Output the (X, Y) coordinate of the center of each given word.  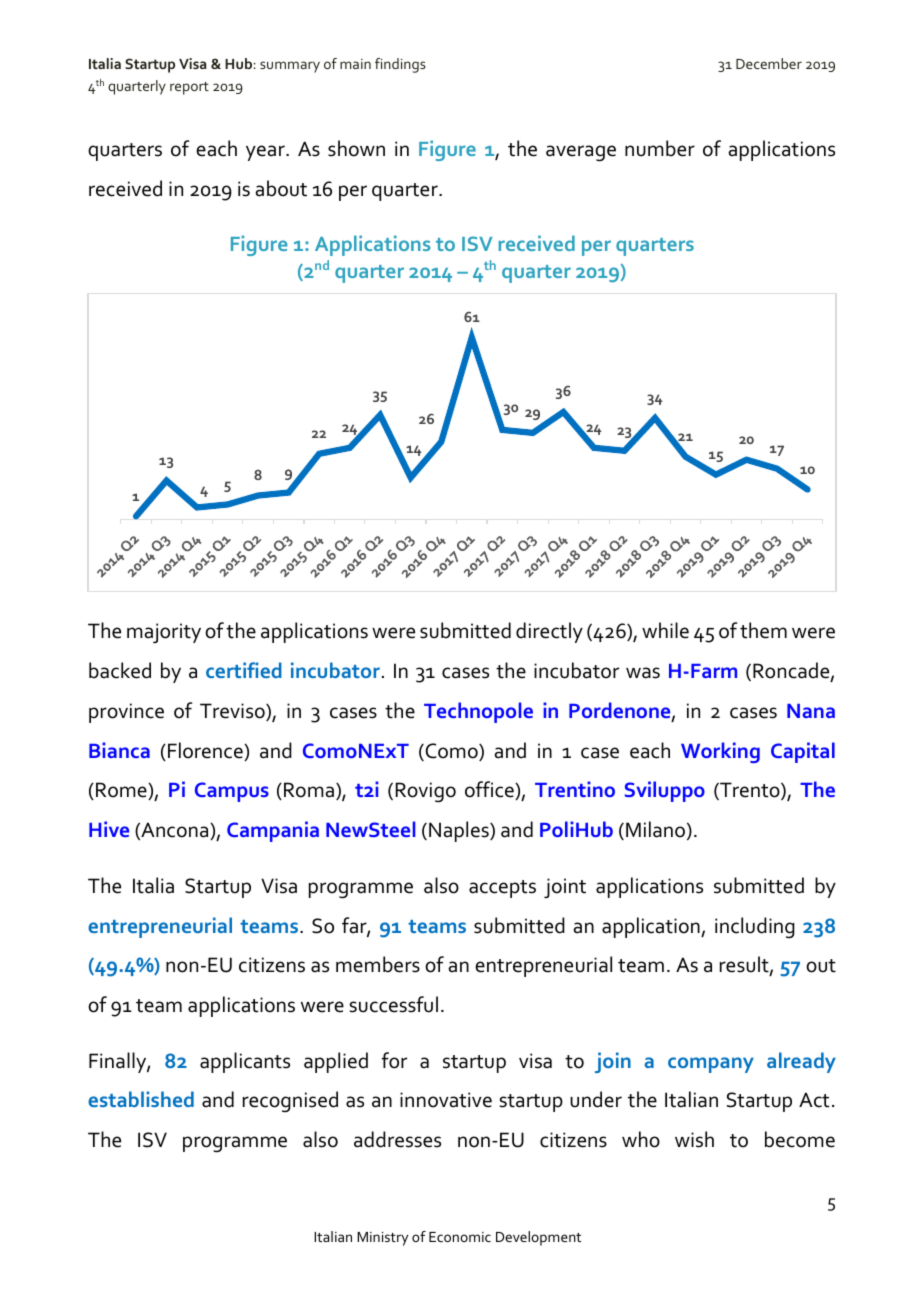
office (490, 790)
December (769, 63)
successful (394, 1004)
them (763, 630)
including (755, 927)
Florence (206, 751)
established (141, 1099)
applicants (245, 1062)
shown (356, 148)
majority (164, 633)
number (660, 148)
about (281, 188)
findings (400, 65)
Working (720, 752)
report (189, 88)
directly (549, 632)
